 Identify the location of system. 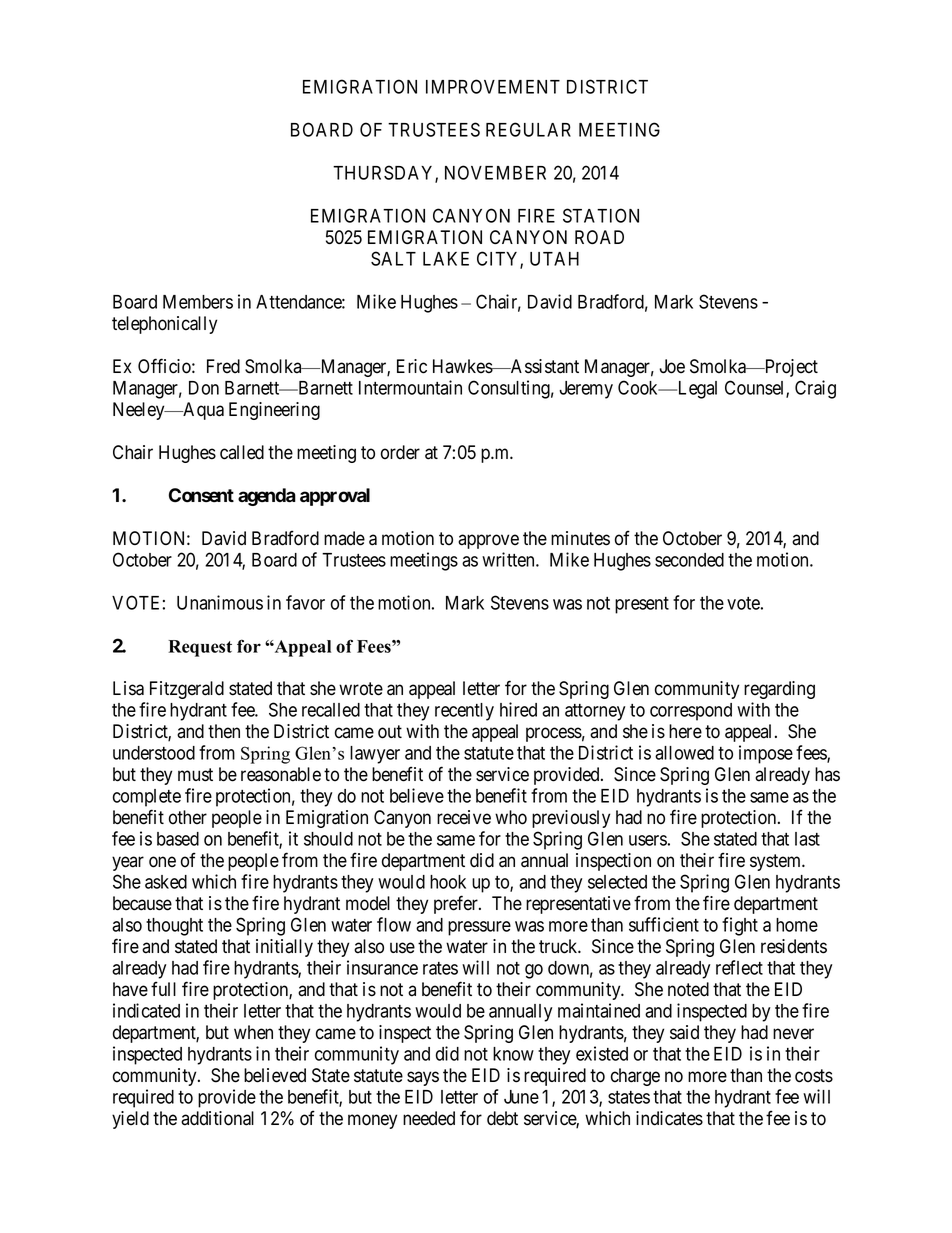
(777, 862).
